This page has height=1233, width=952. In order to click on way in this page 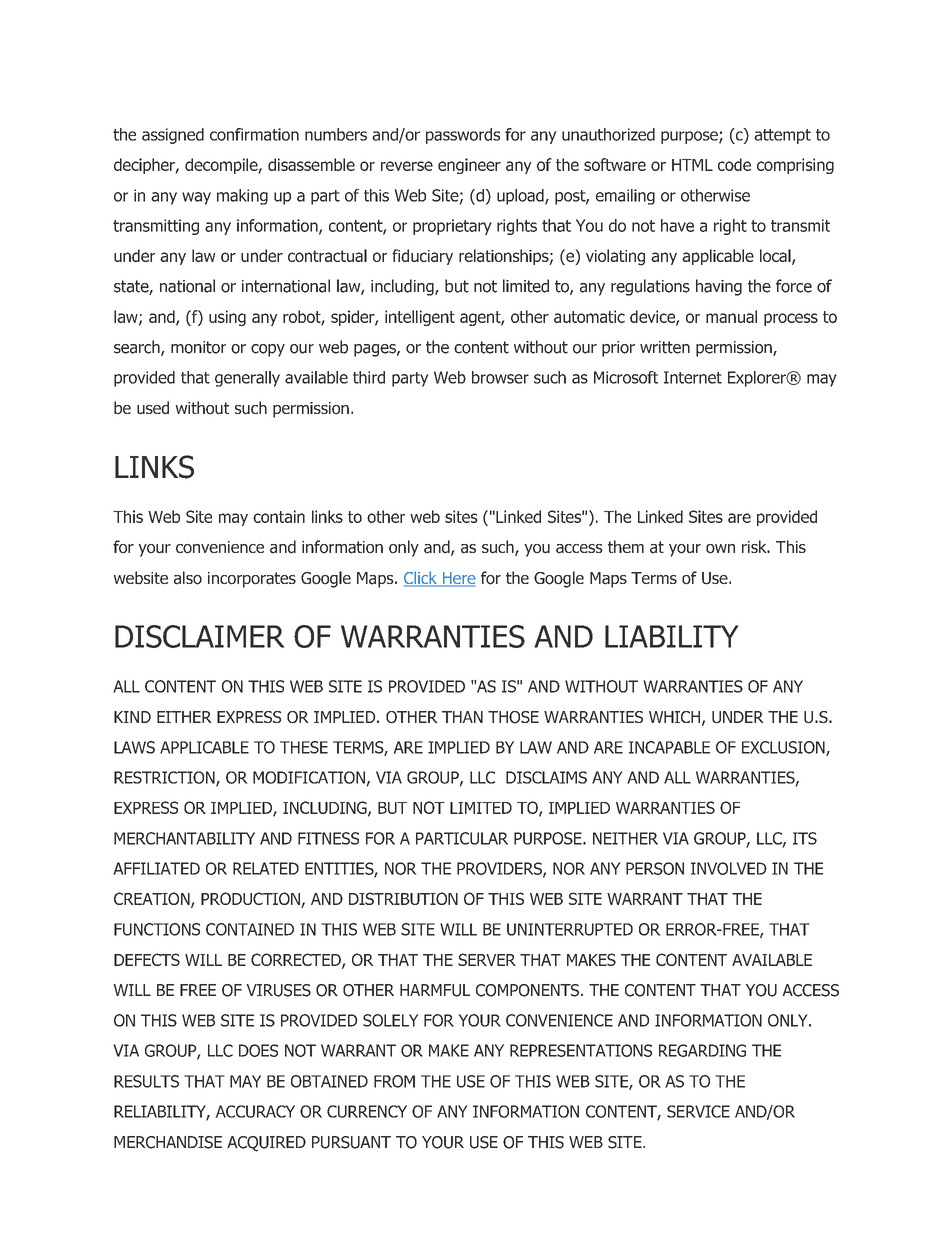, I will do `click(196, 198)`.
